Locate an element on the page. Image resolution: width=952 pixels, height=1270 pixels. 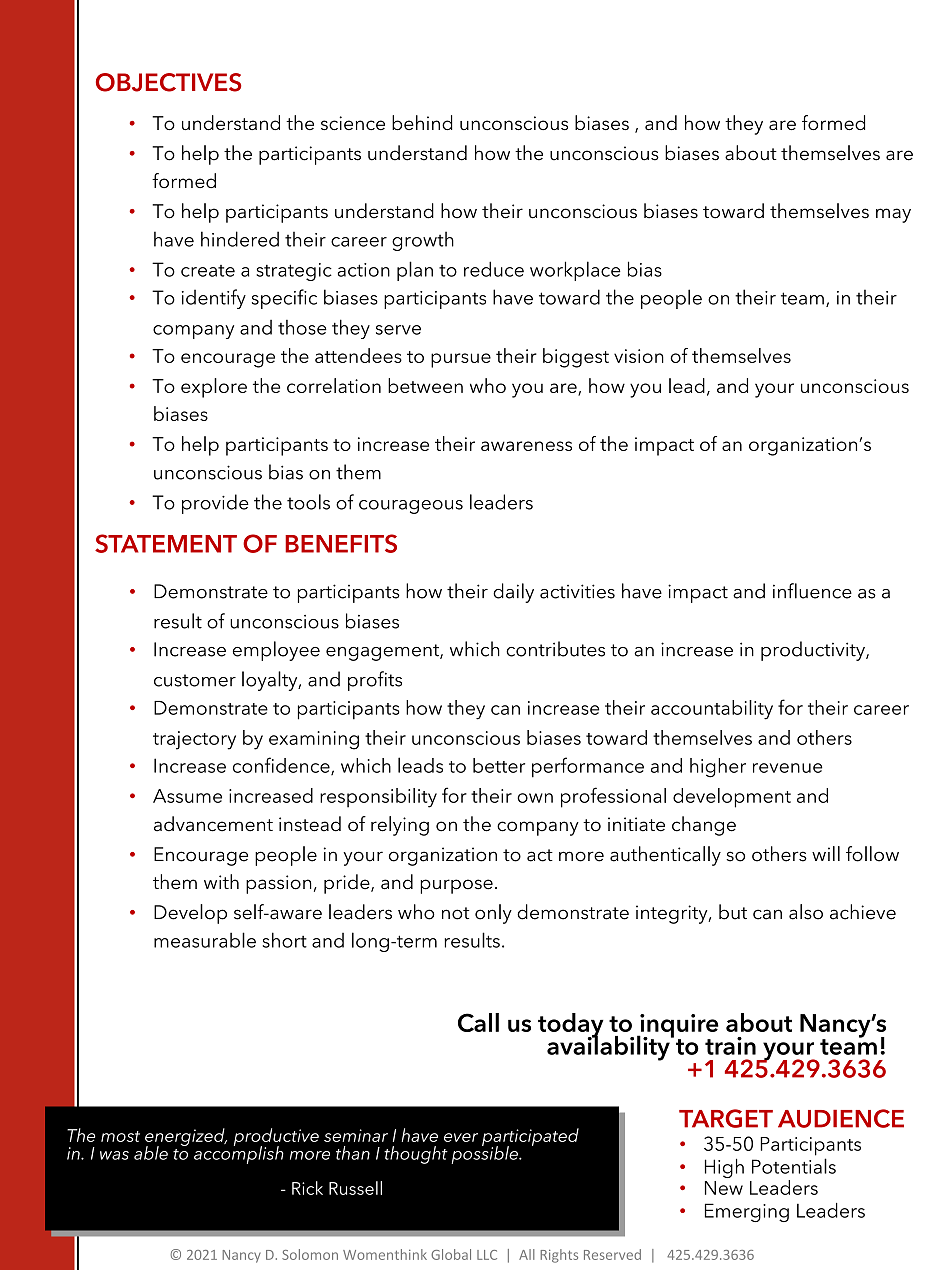
provide is located at coordinates (215, 504).
